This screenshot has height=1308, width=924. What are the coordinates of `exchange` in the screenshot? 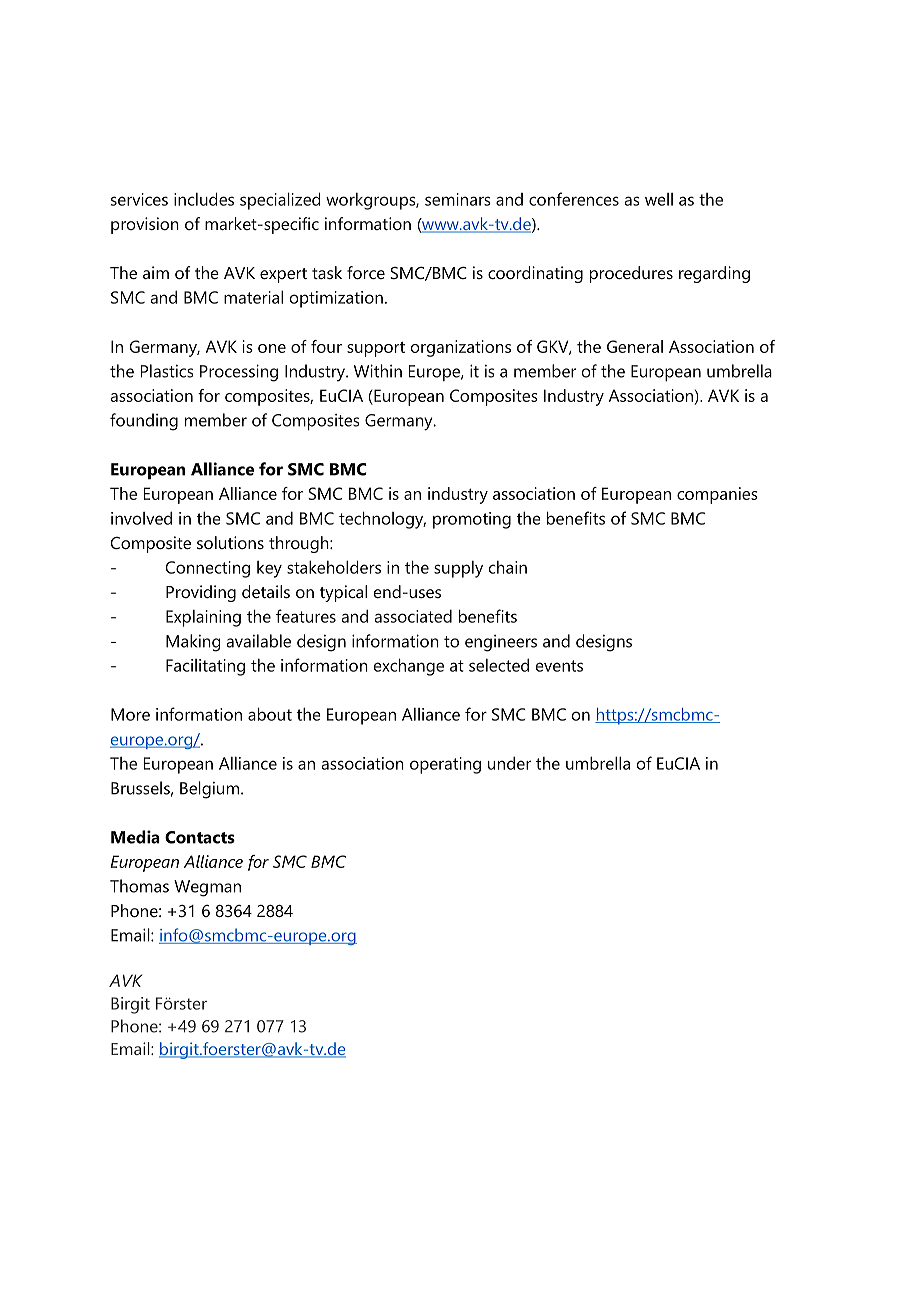 It's located at (409, 667).
